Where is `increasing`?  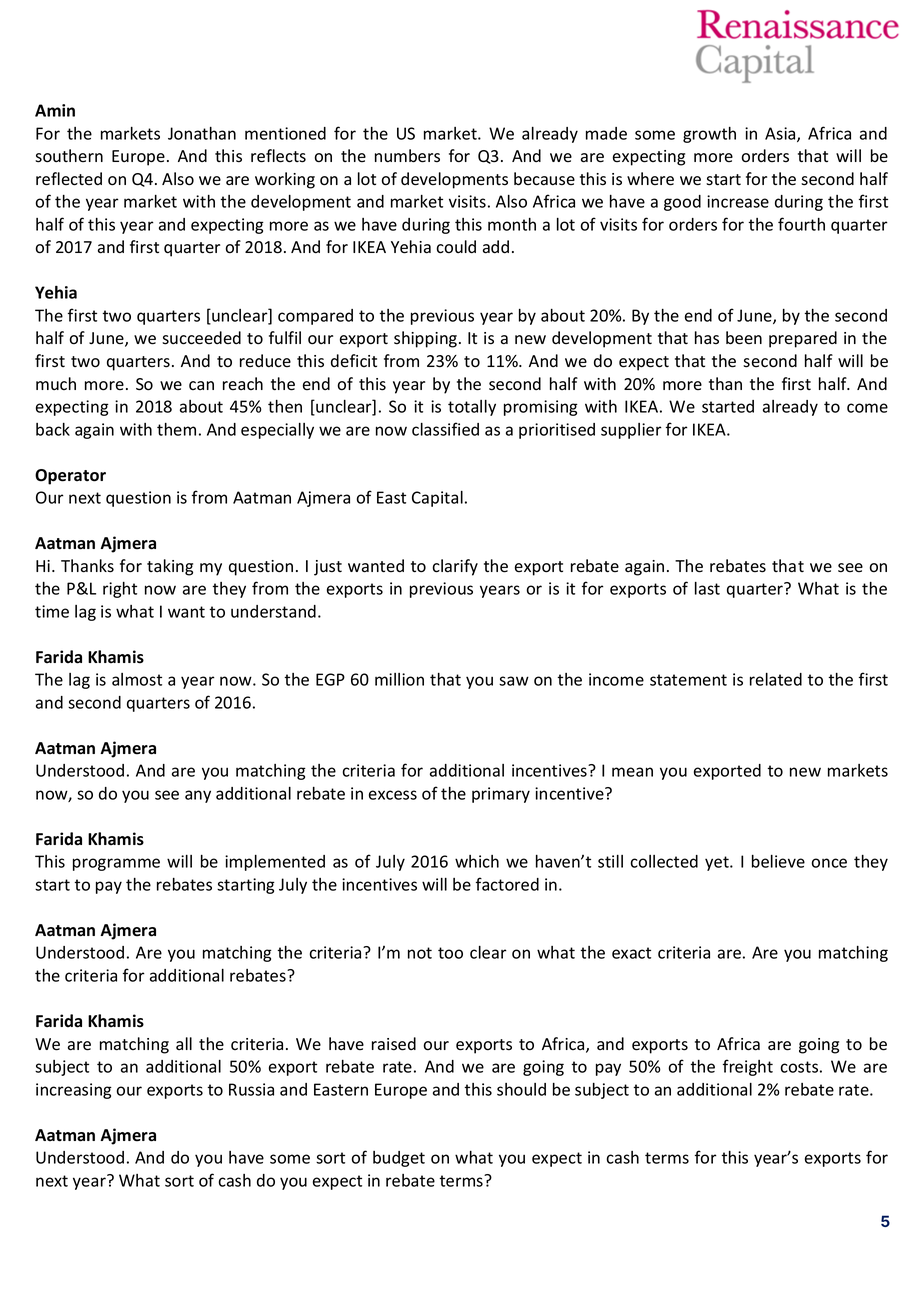
increasing is located at coordinates (74, 1091).
